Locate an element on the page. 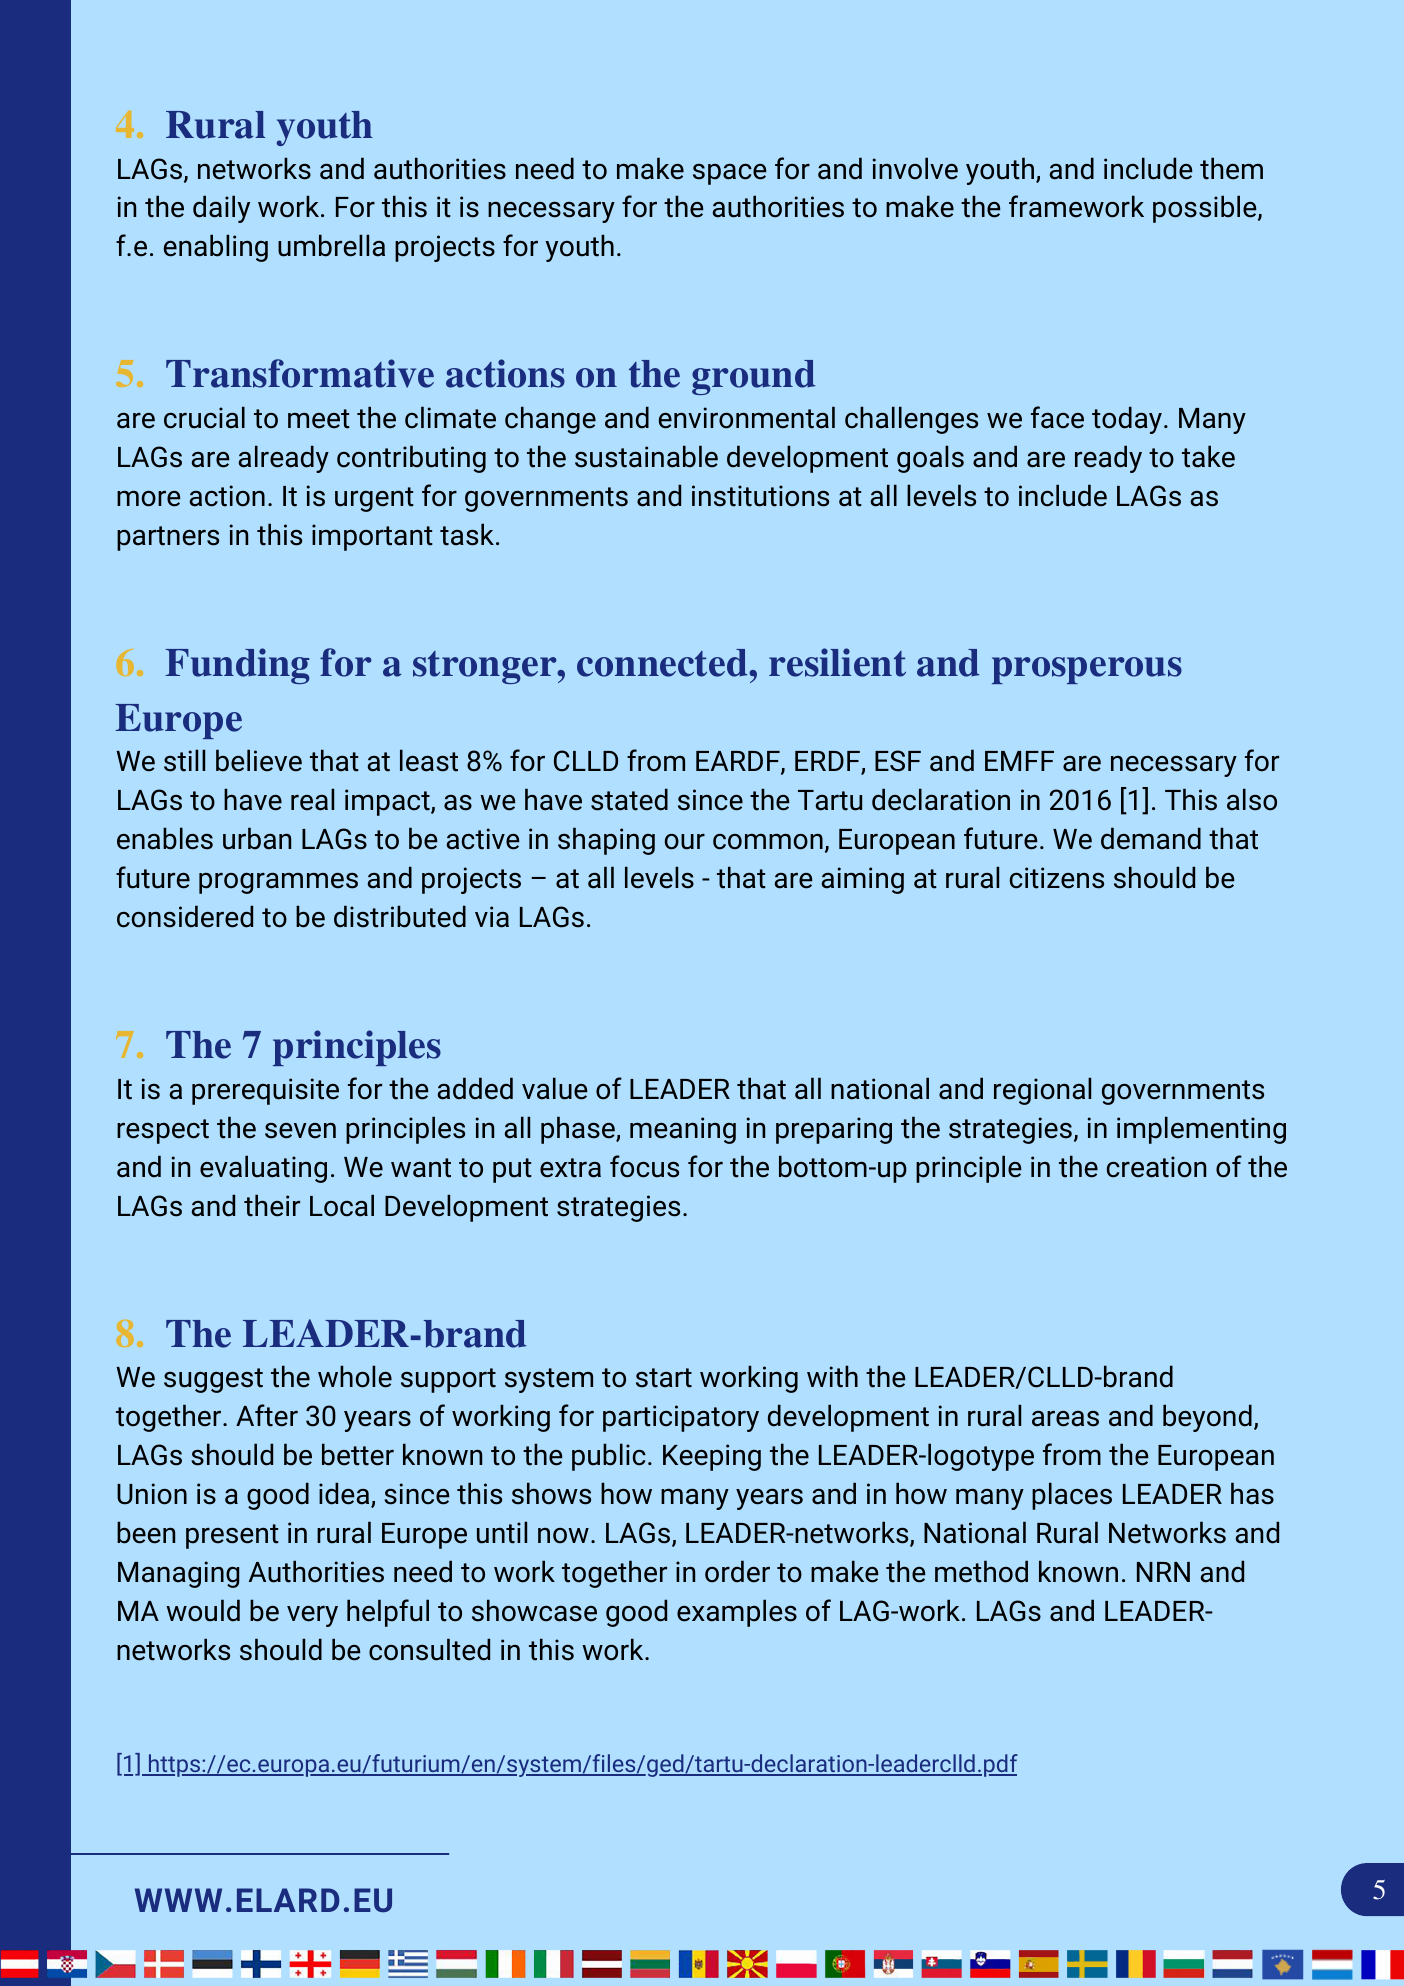 This page has height=1986, width=1404. regional is located at coordinates (1042, 1091).
